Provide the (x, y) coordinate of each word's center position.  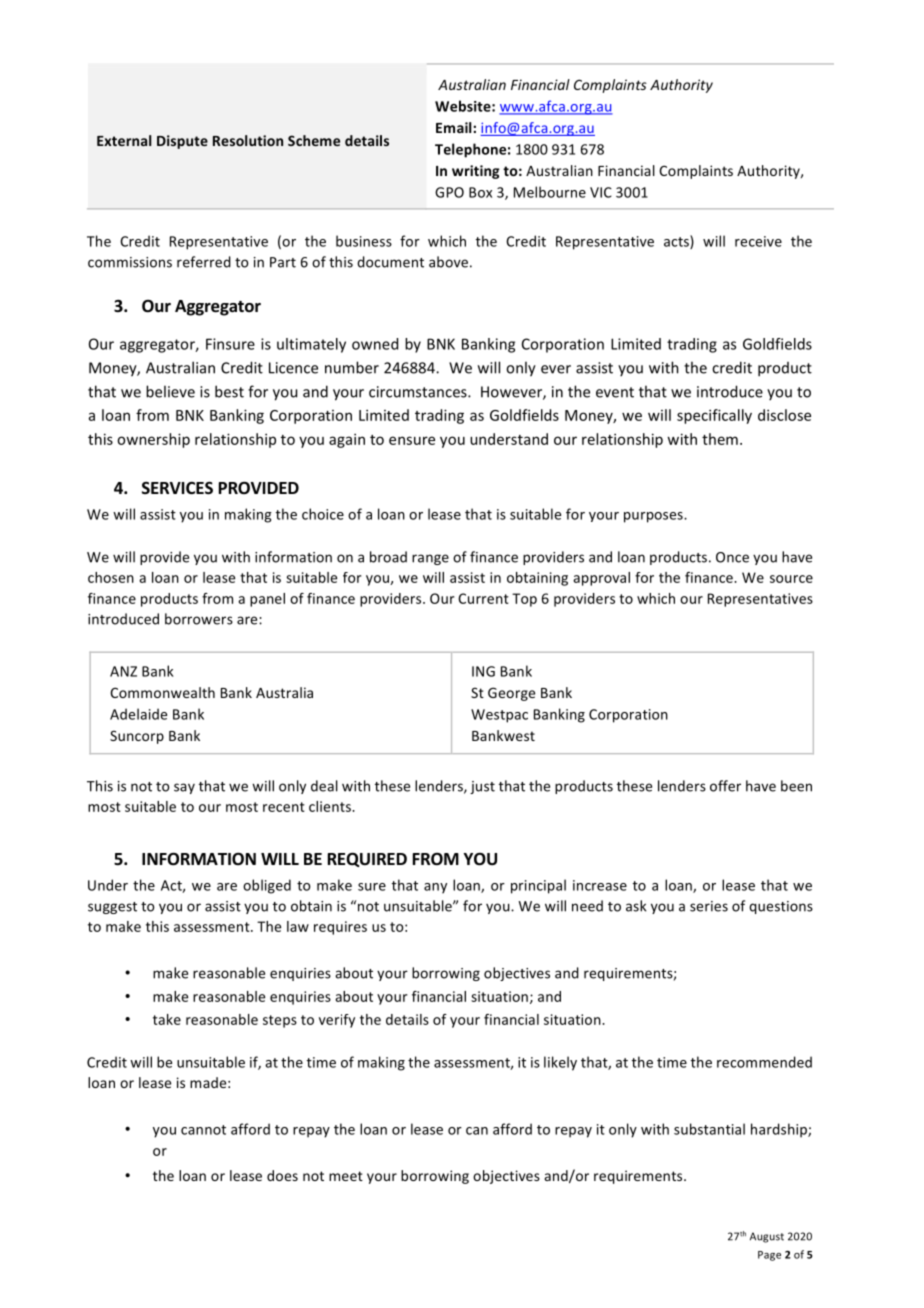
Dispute (182, 142)
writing (476, 172)
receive (758, 241)
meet (346, 1176)
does (282, 1175)
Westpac (499, 716)
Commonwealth (162, 692)
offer (725, 786)
